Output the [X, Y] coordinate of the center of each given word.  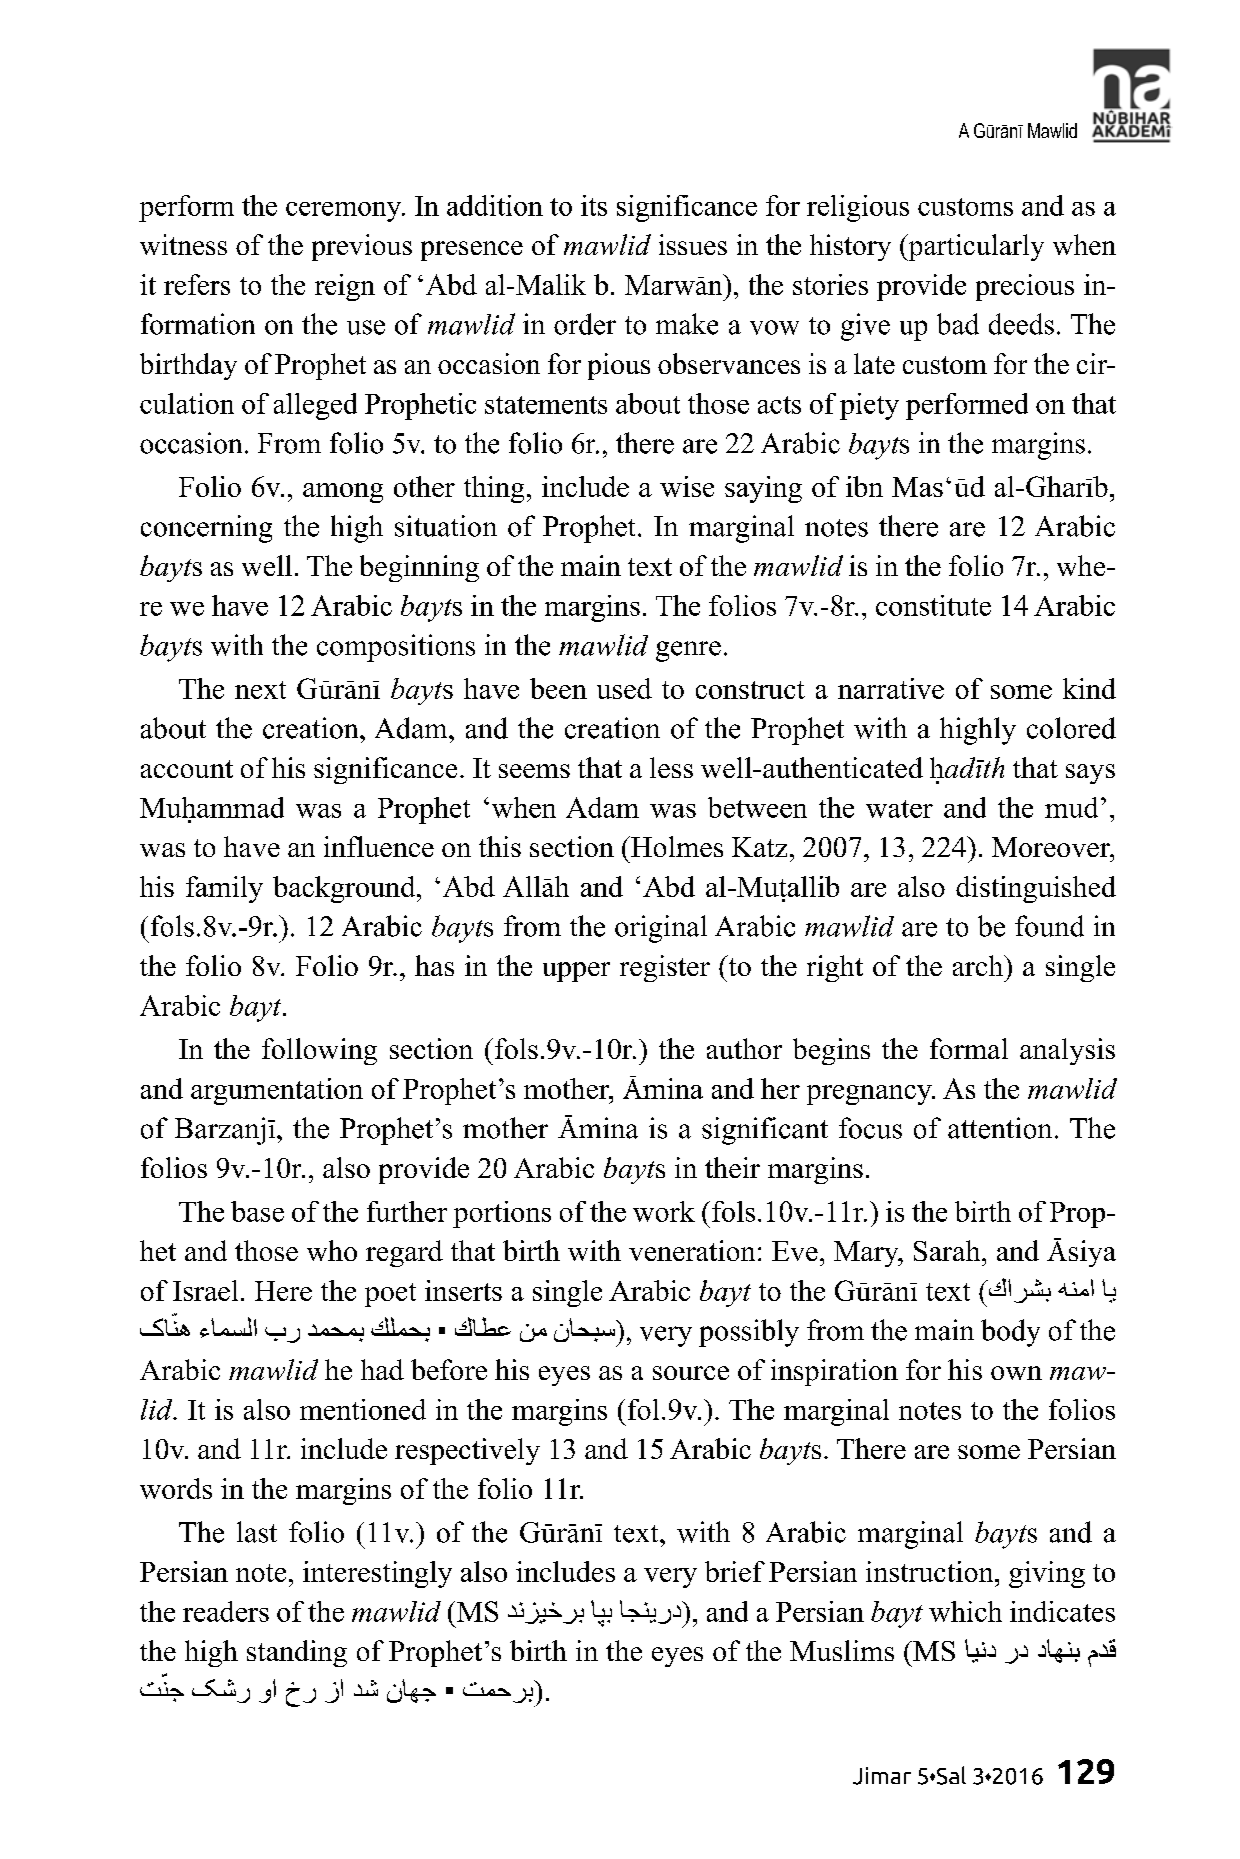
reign [345, 287]
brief [735, 1571]
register [665, 968]
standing [297, 1653]
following [319, 1051]
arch [979, 965]
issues [693, 244]
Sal [950, 1775]
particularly [975, 247]
